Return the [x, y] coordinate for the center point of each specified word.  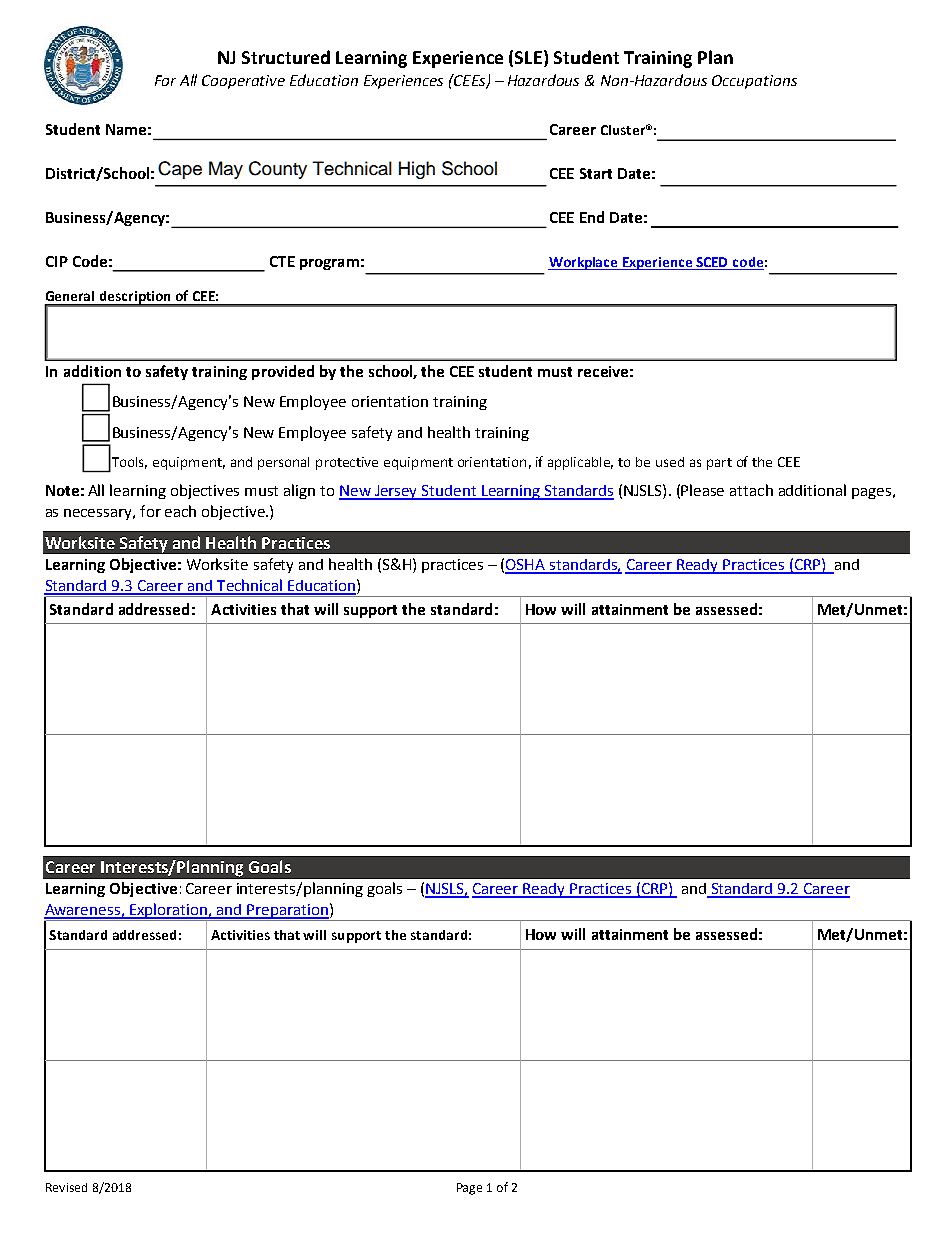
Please [702, 490]
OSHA [526, 566]
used [670, 462]
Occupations [754, 82]
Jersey [396, 492]
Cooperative [243, 82]
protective [347, 463]
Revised [66, 1187]
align [299, 491]
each [180, 511]
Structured [286, 57]
